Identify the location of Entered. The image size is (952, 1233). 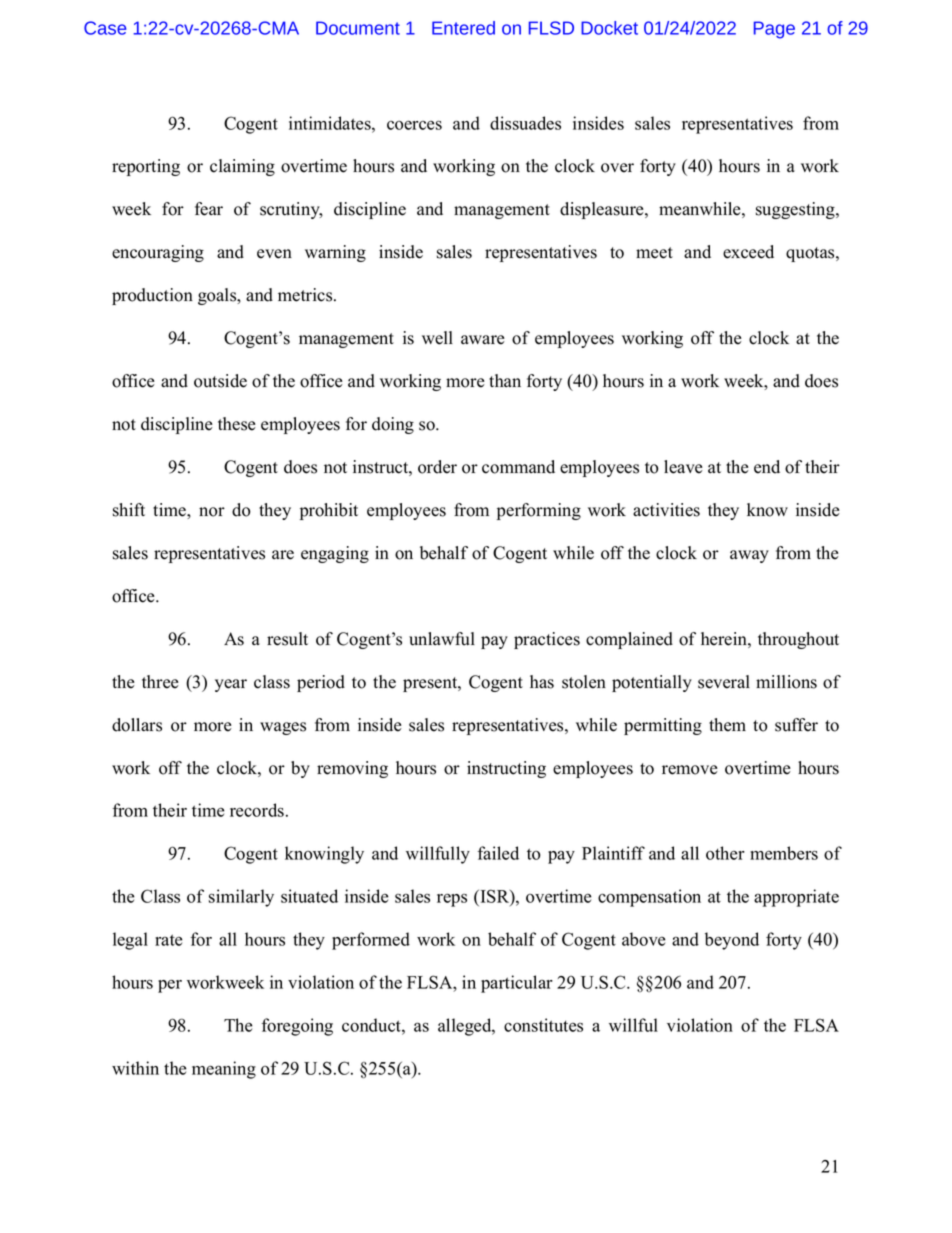
(463, 28).
